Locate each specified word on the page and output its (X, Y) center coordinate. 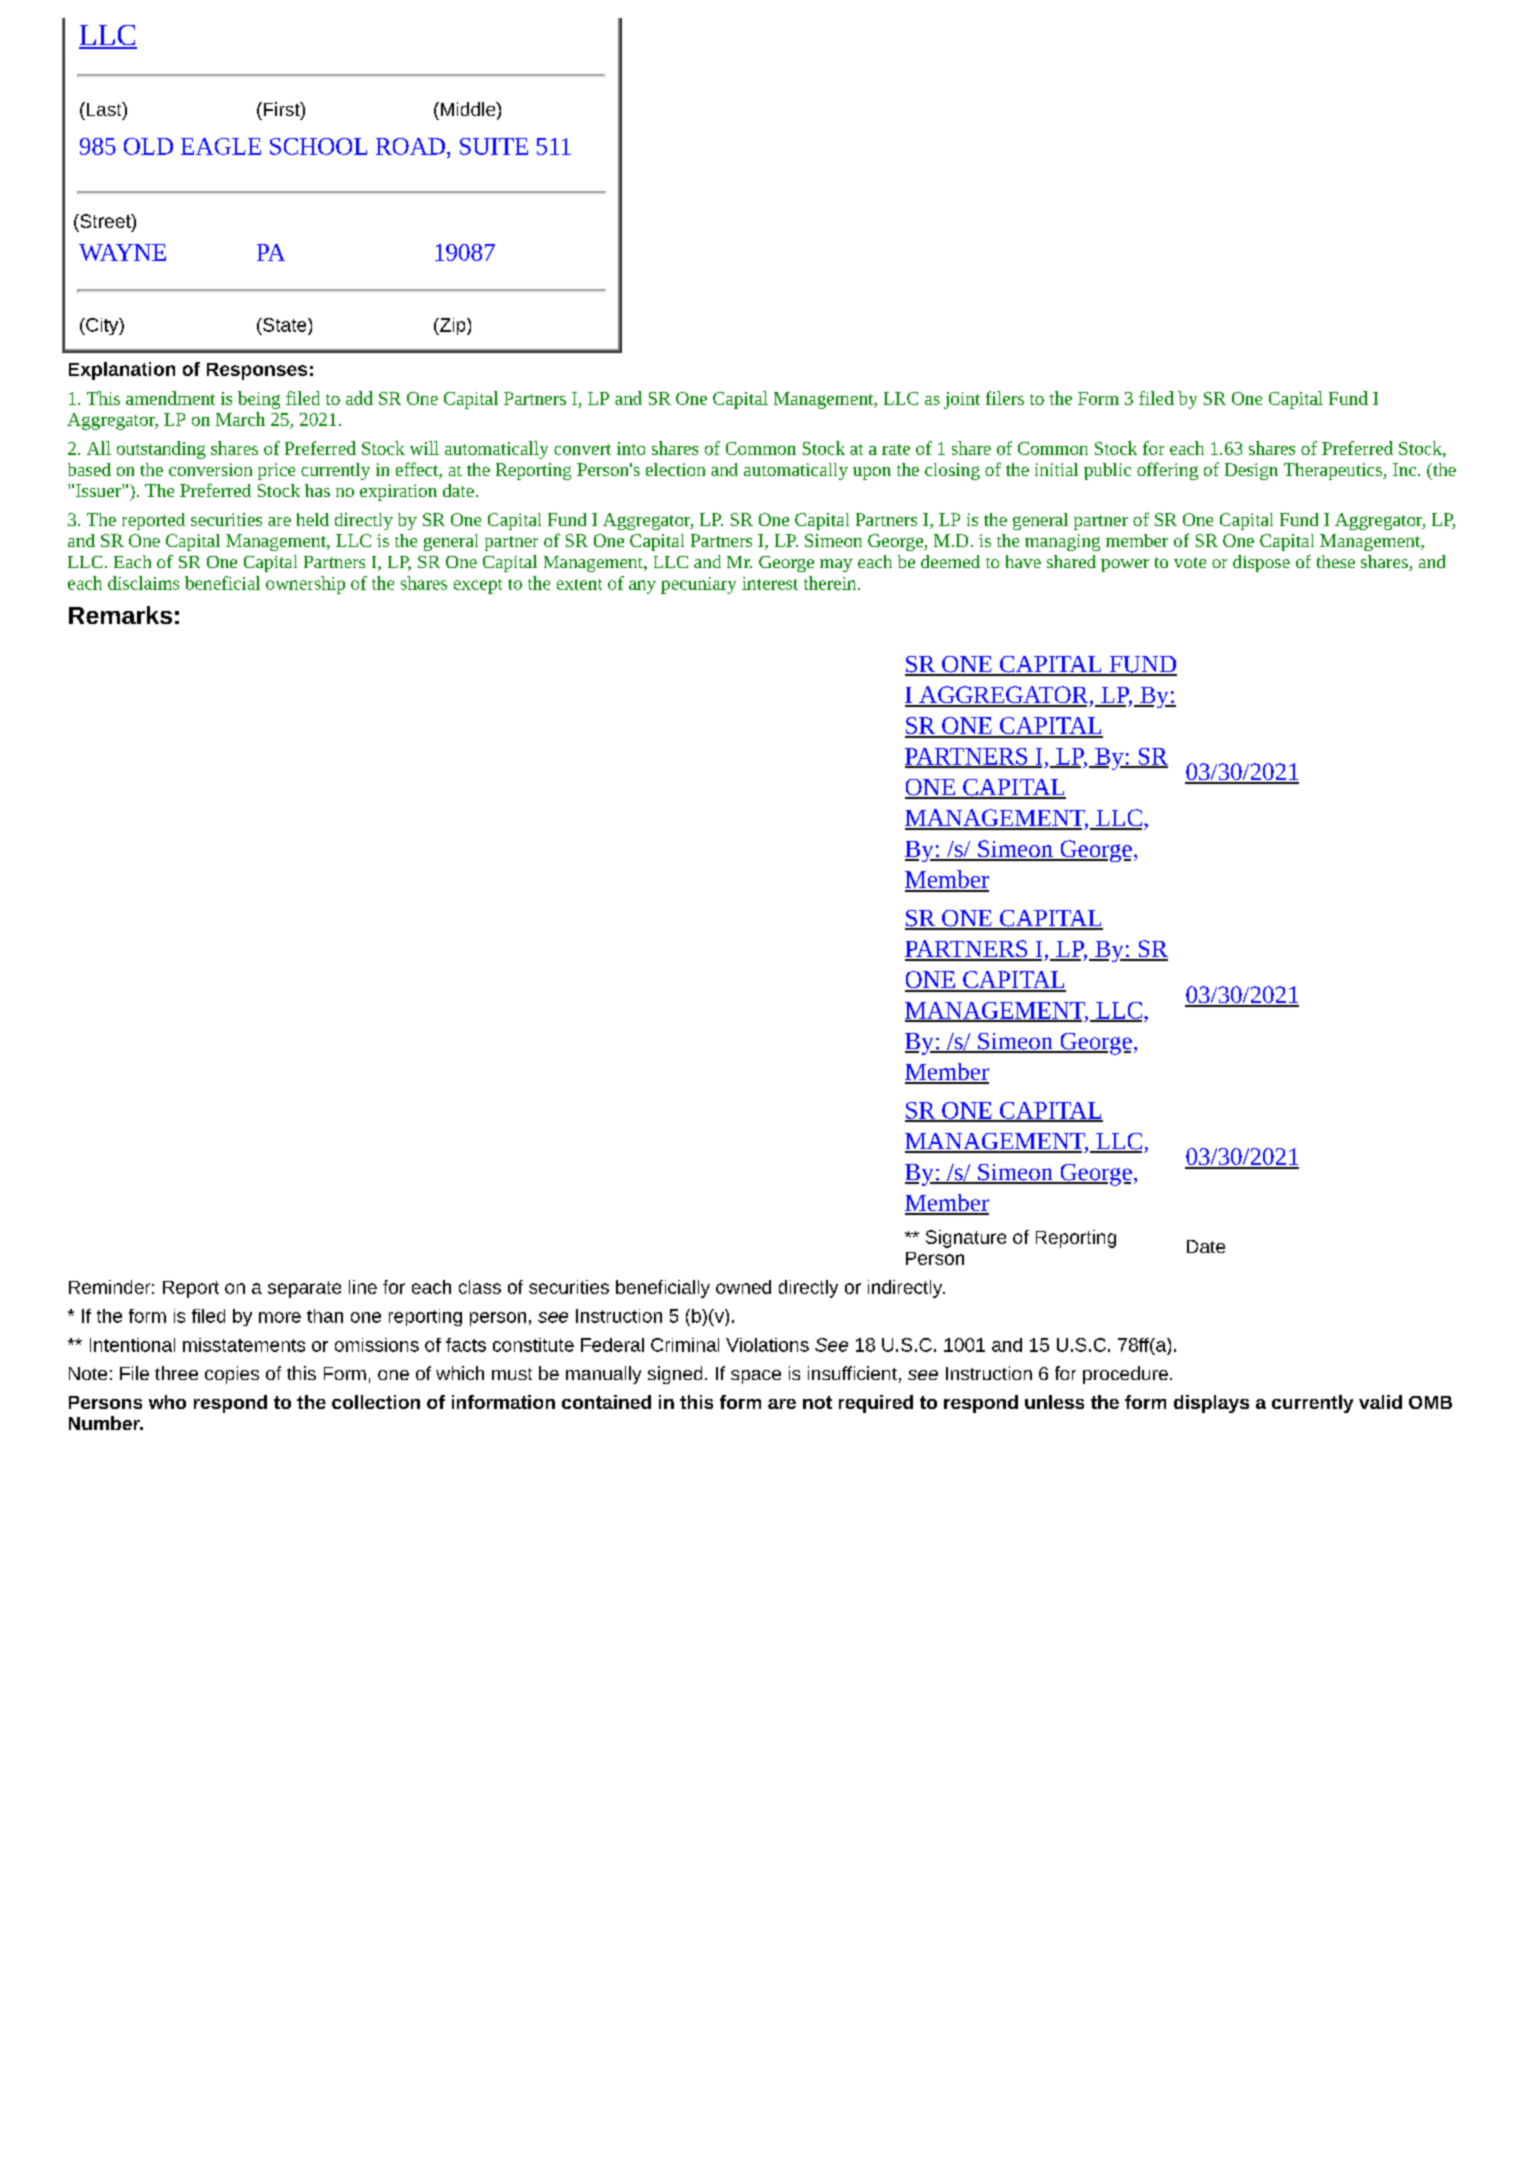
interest (770, 583)
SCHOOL (318, 146)
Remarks (120, 615)
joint (962, 400)
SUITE (494, 146)
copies (232, 1375)
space (756, 1377)
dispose (1261, 563)
